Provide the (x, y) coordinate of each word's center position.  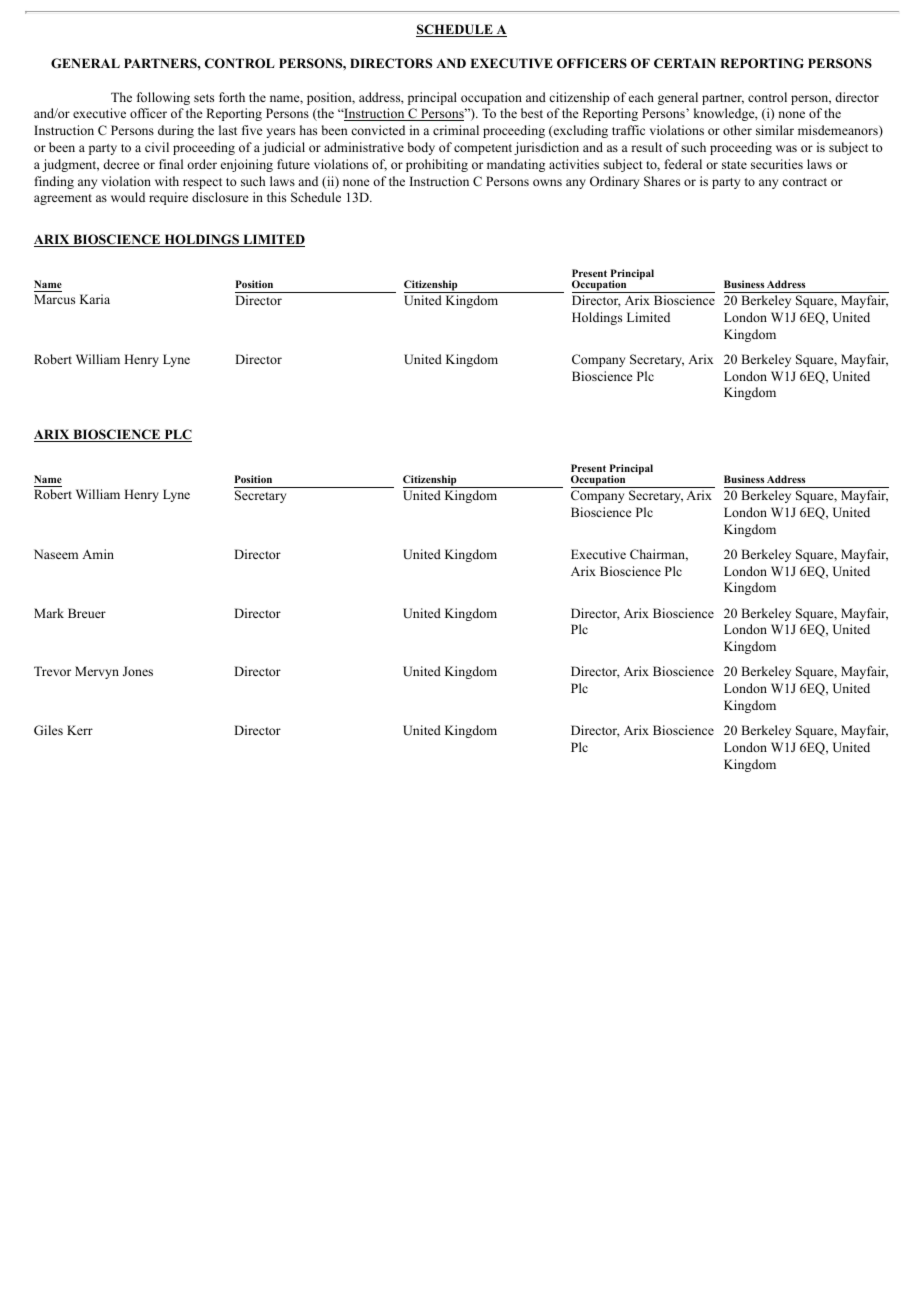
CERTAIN (685, 63)
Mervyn (97, 672)
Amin (98, 554)
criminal (456, 130)
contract (804, 182)
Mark (49, 613)
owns (547, 182)
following (163, 98)
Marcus (54, 299)
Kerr (80, 730)
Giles (48, 730)
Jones (138, 671)
